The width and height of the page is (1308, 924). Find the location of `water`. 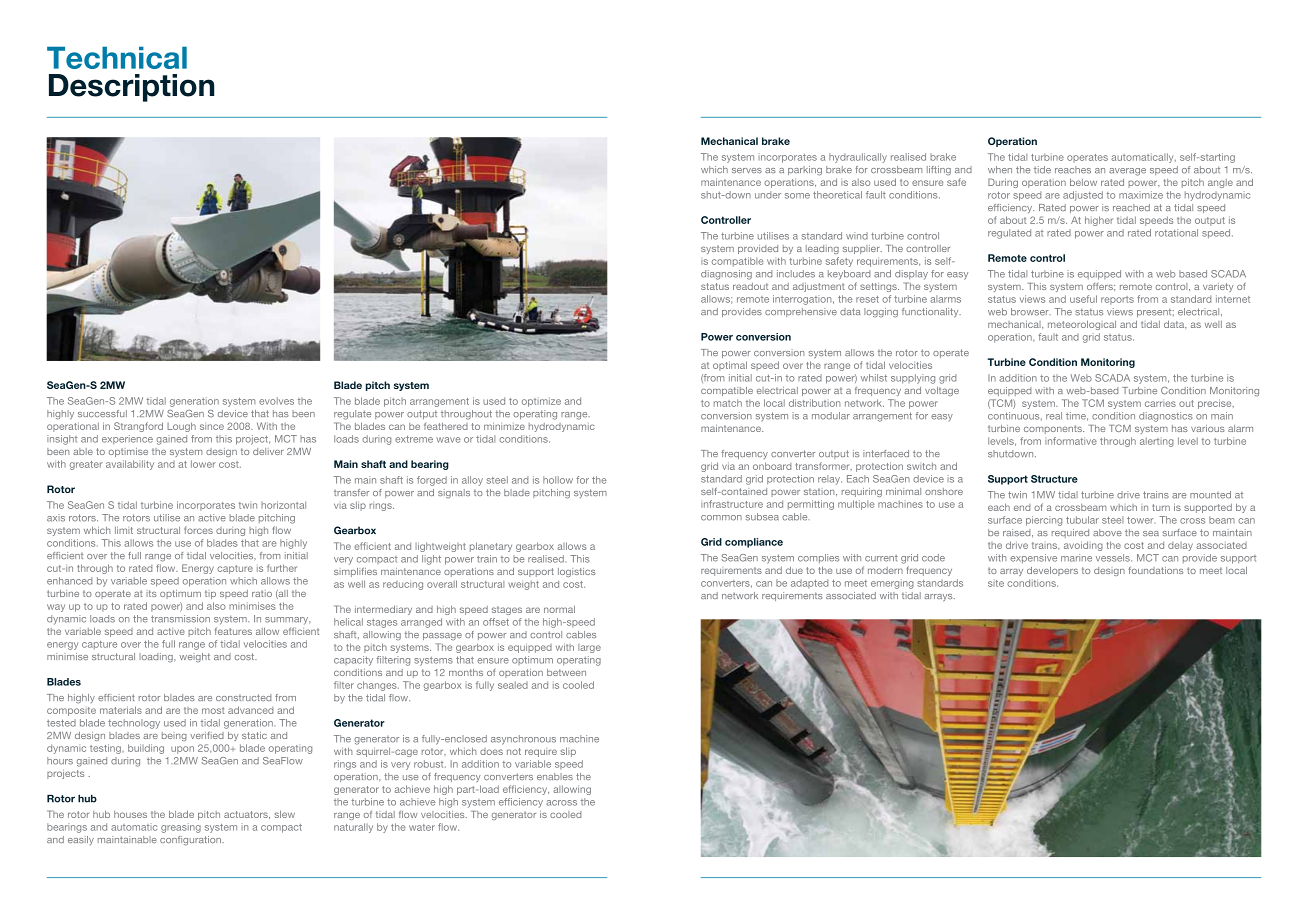

water is located at coordinates (422, 827).
